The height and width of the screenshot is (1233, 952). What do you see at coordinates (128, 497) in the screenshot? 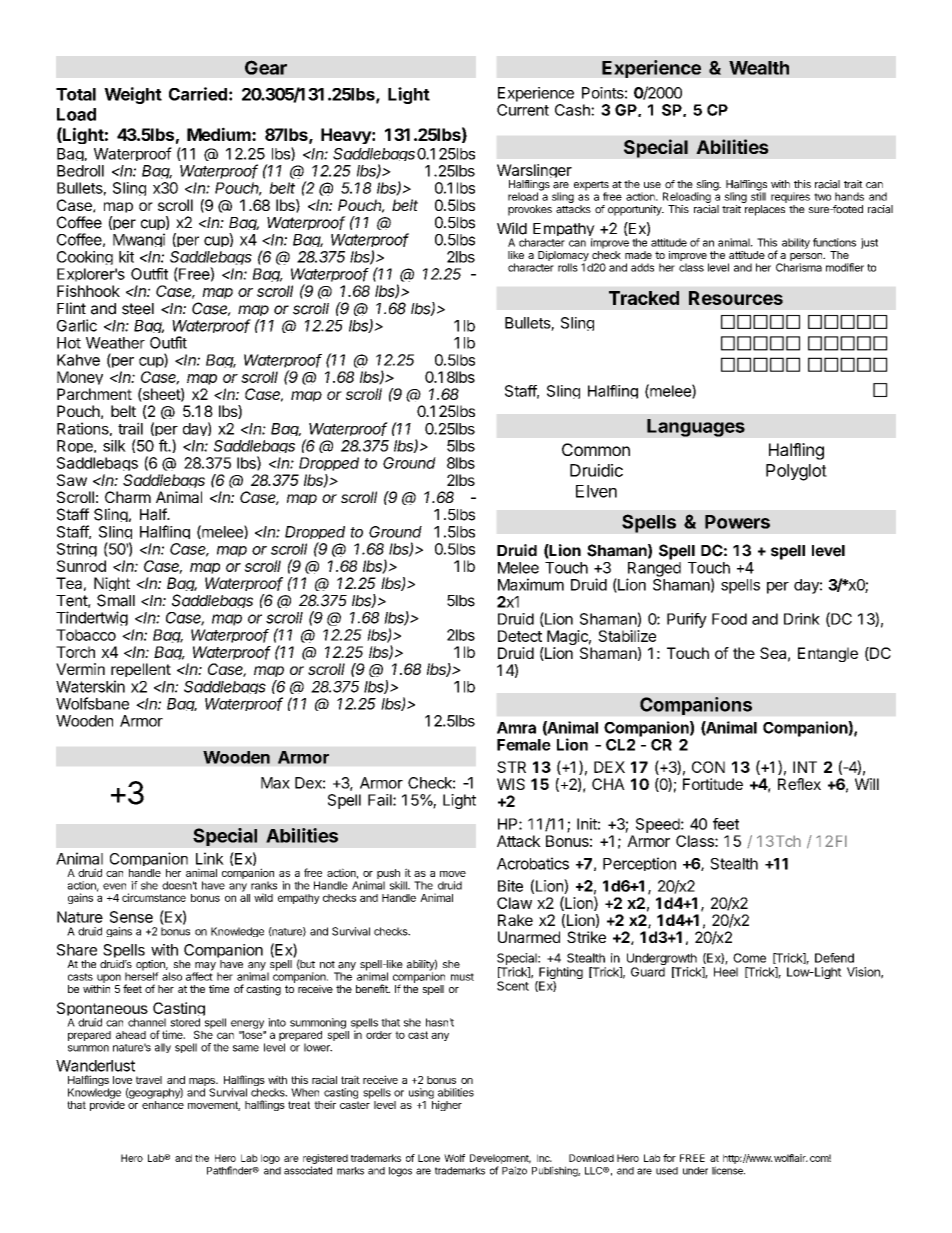
I see `Charm` at bounding box center [128, 497].
